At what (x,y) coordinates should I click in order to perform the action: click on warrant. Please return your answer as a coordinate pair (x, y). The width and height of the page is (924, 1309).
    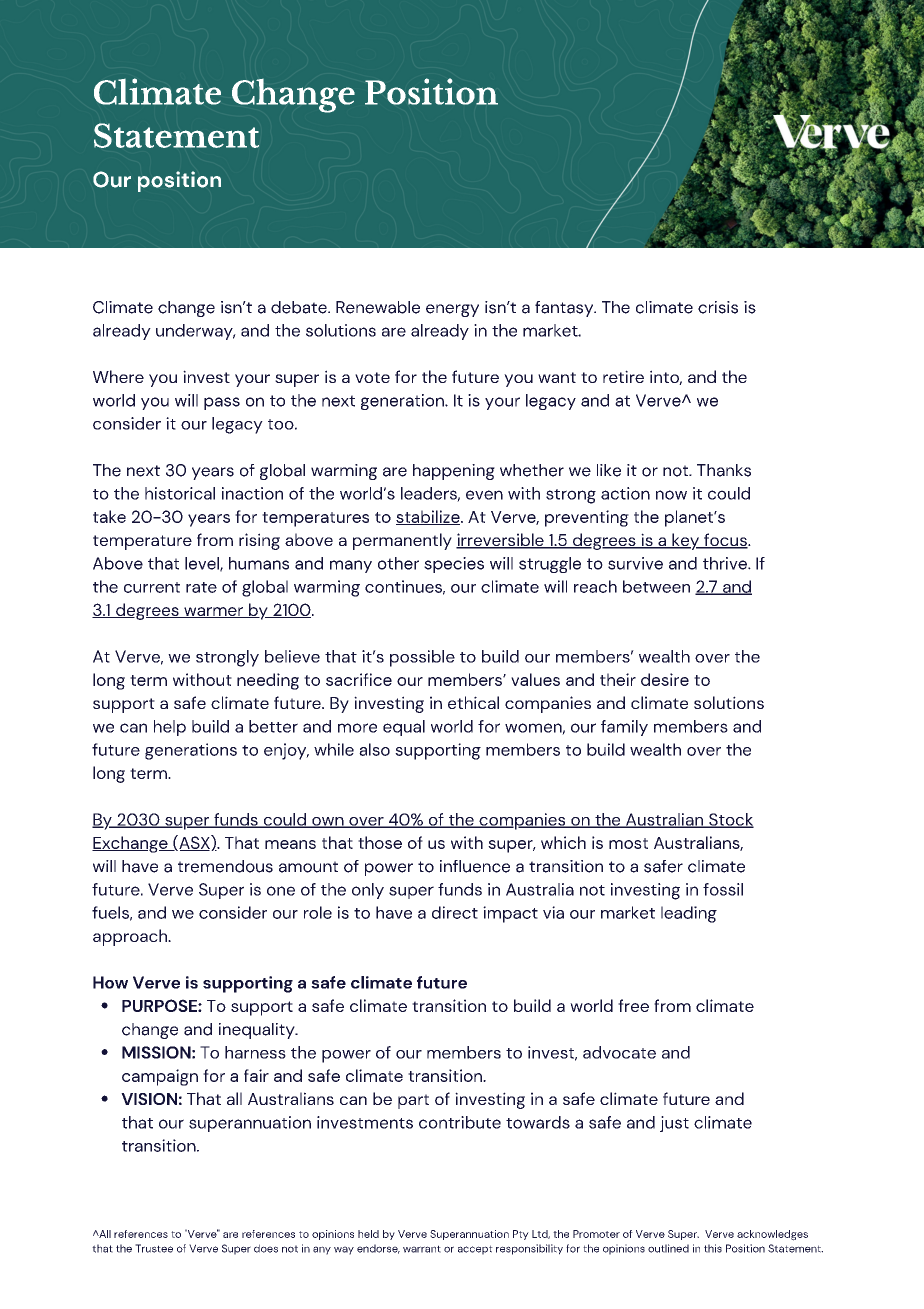
    Looking at the image, I should click on (422, 1249).
